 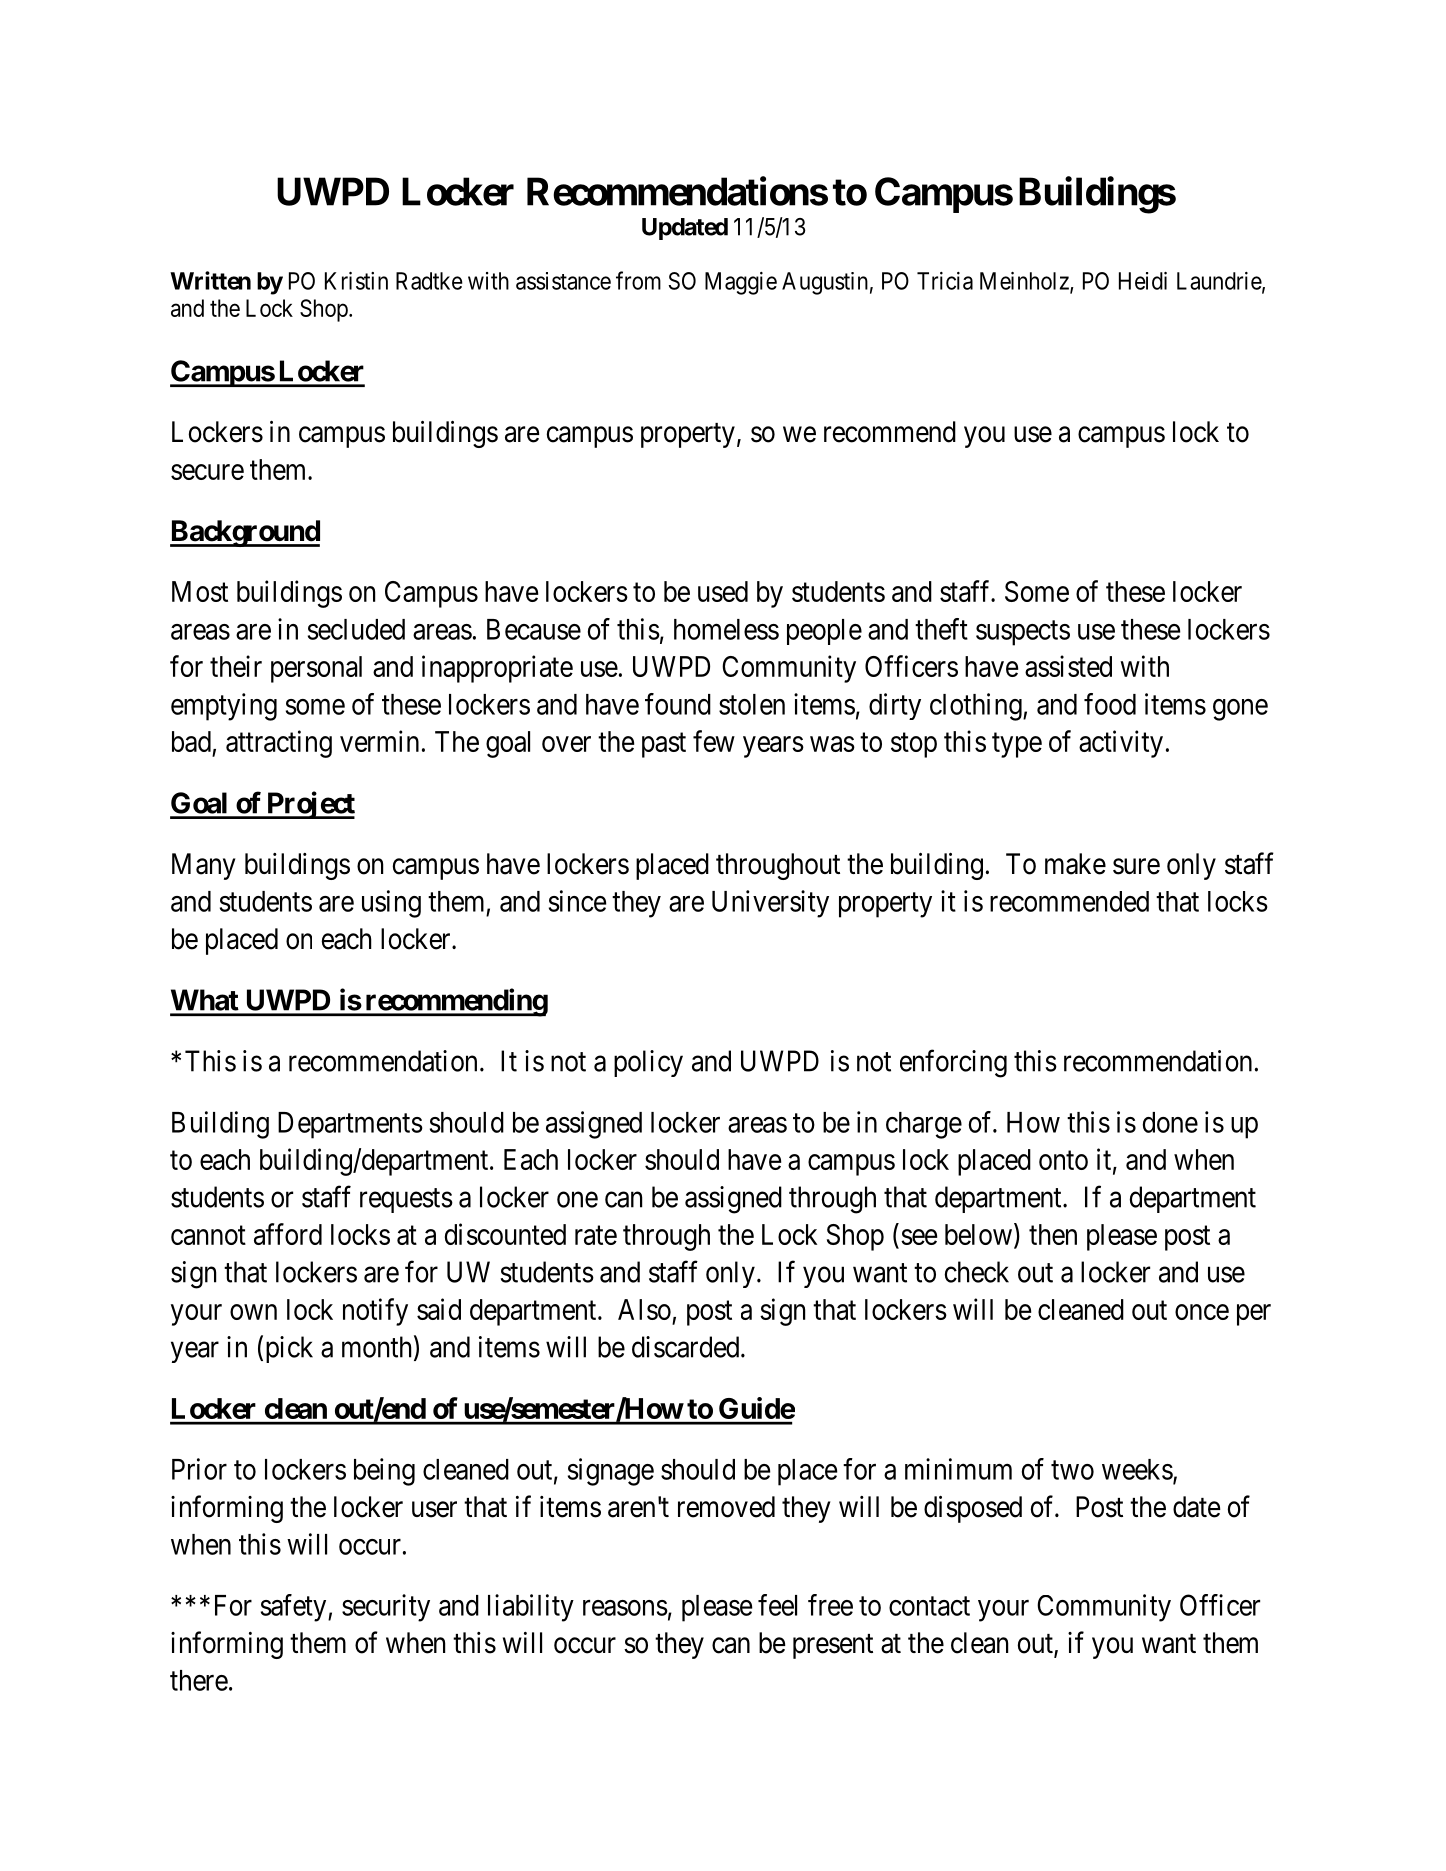 What do you see at coordinates (770, 904) in the screenshot?
I see `University` at bounding box center [770, 904].
